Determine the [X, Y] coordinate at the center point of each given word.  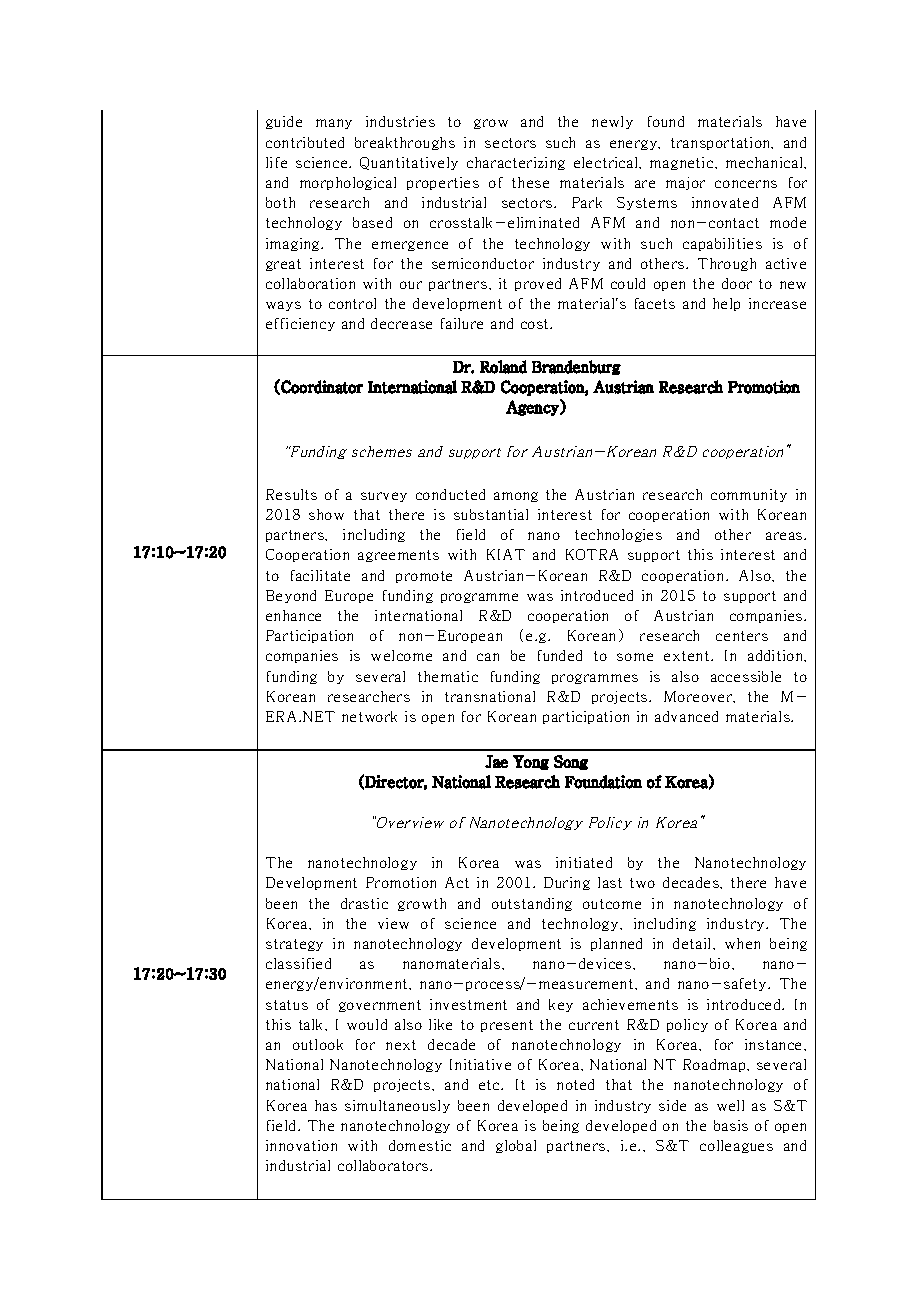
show [326, 514]
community [749, 495]
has [326, 1105]
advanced [686, 716]
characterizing [516, 163]
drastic [364, 903]
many [334, 124]
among [516, 497]
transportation [722, 143]
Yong [531, 762]
